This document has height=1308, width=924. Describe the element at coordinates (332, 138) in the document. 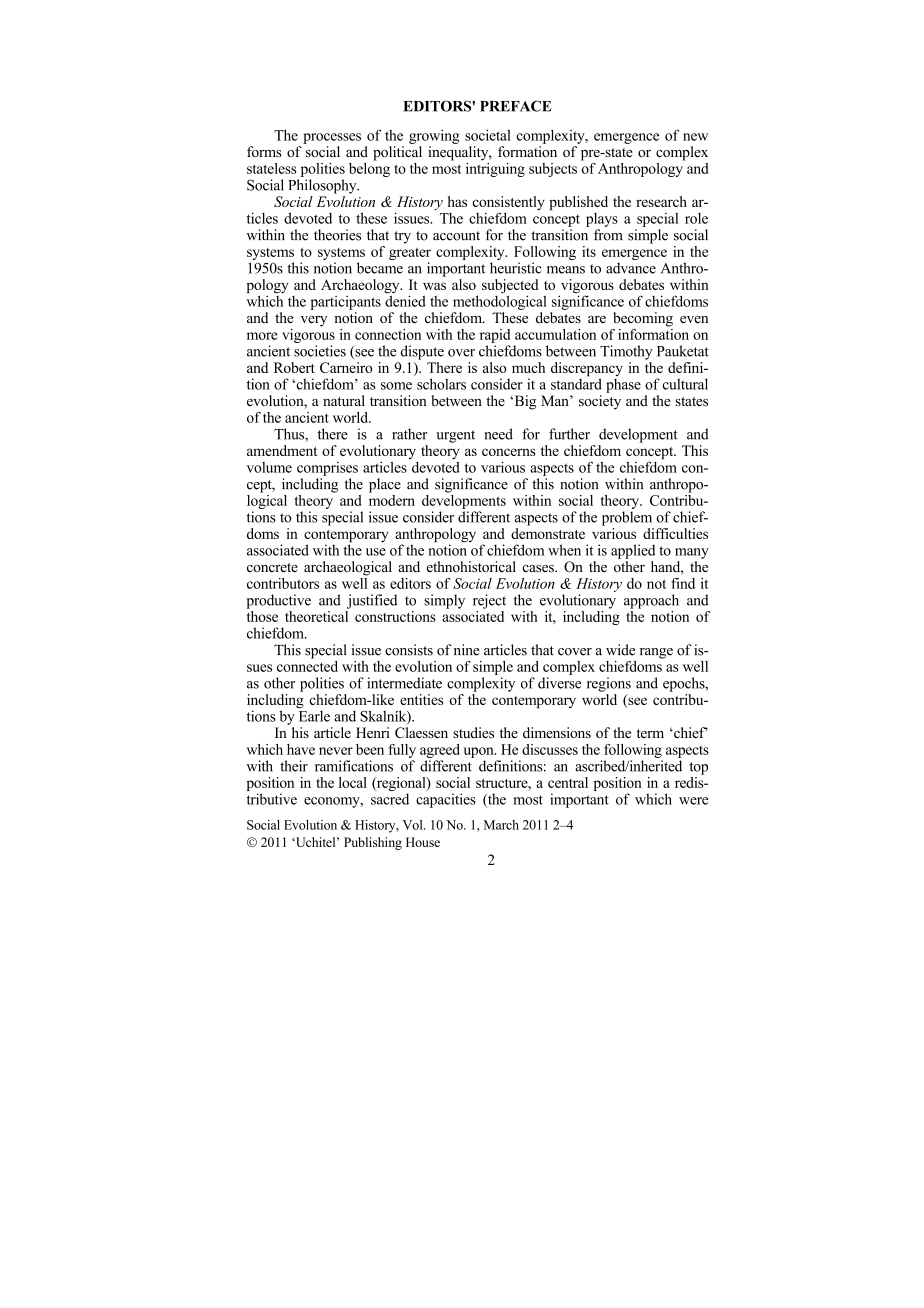

I see `processes` at that location.
